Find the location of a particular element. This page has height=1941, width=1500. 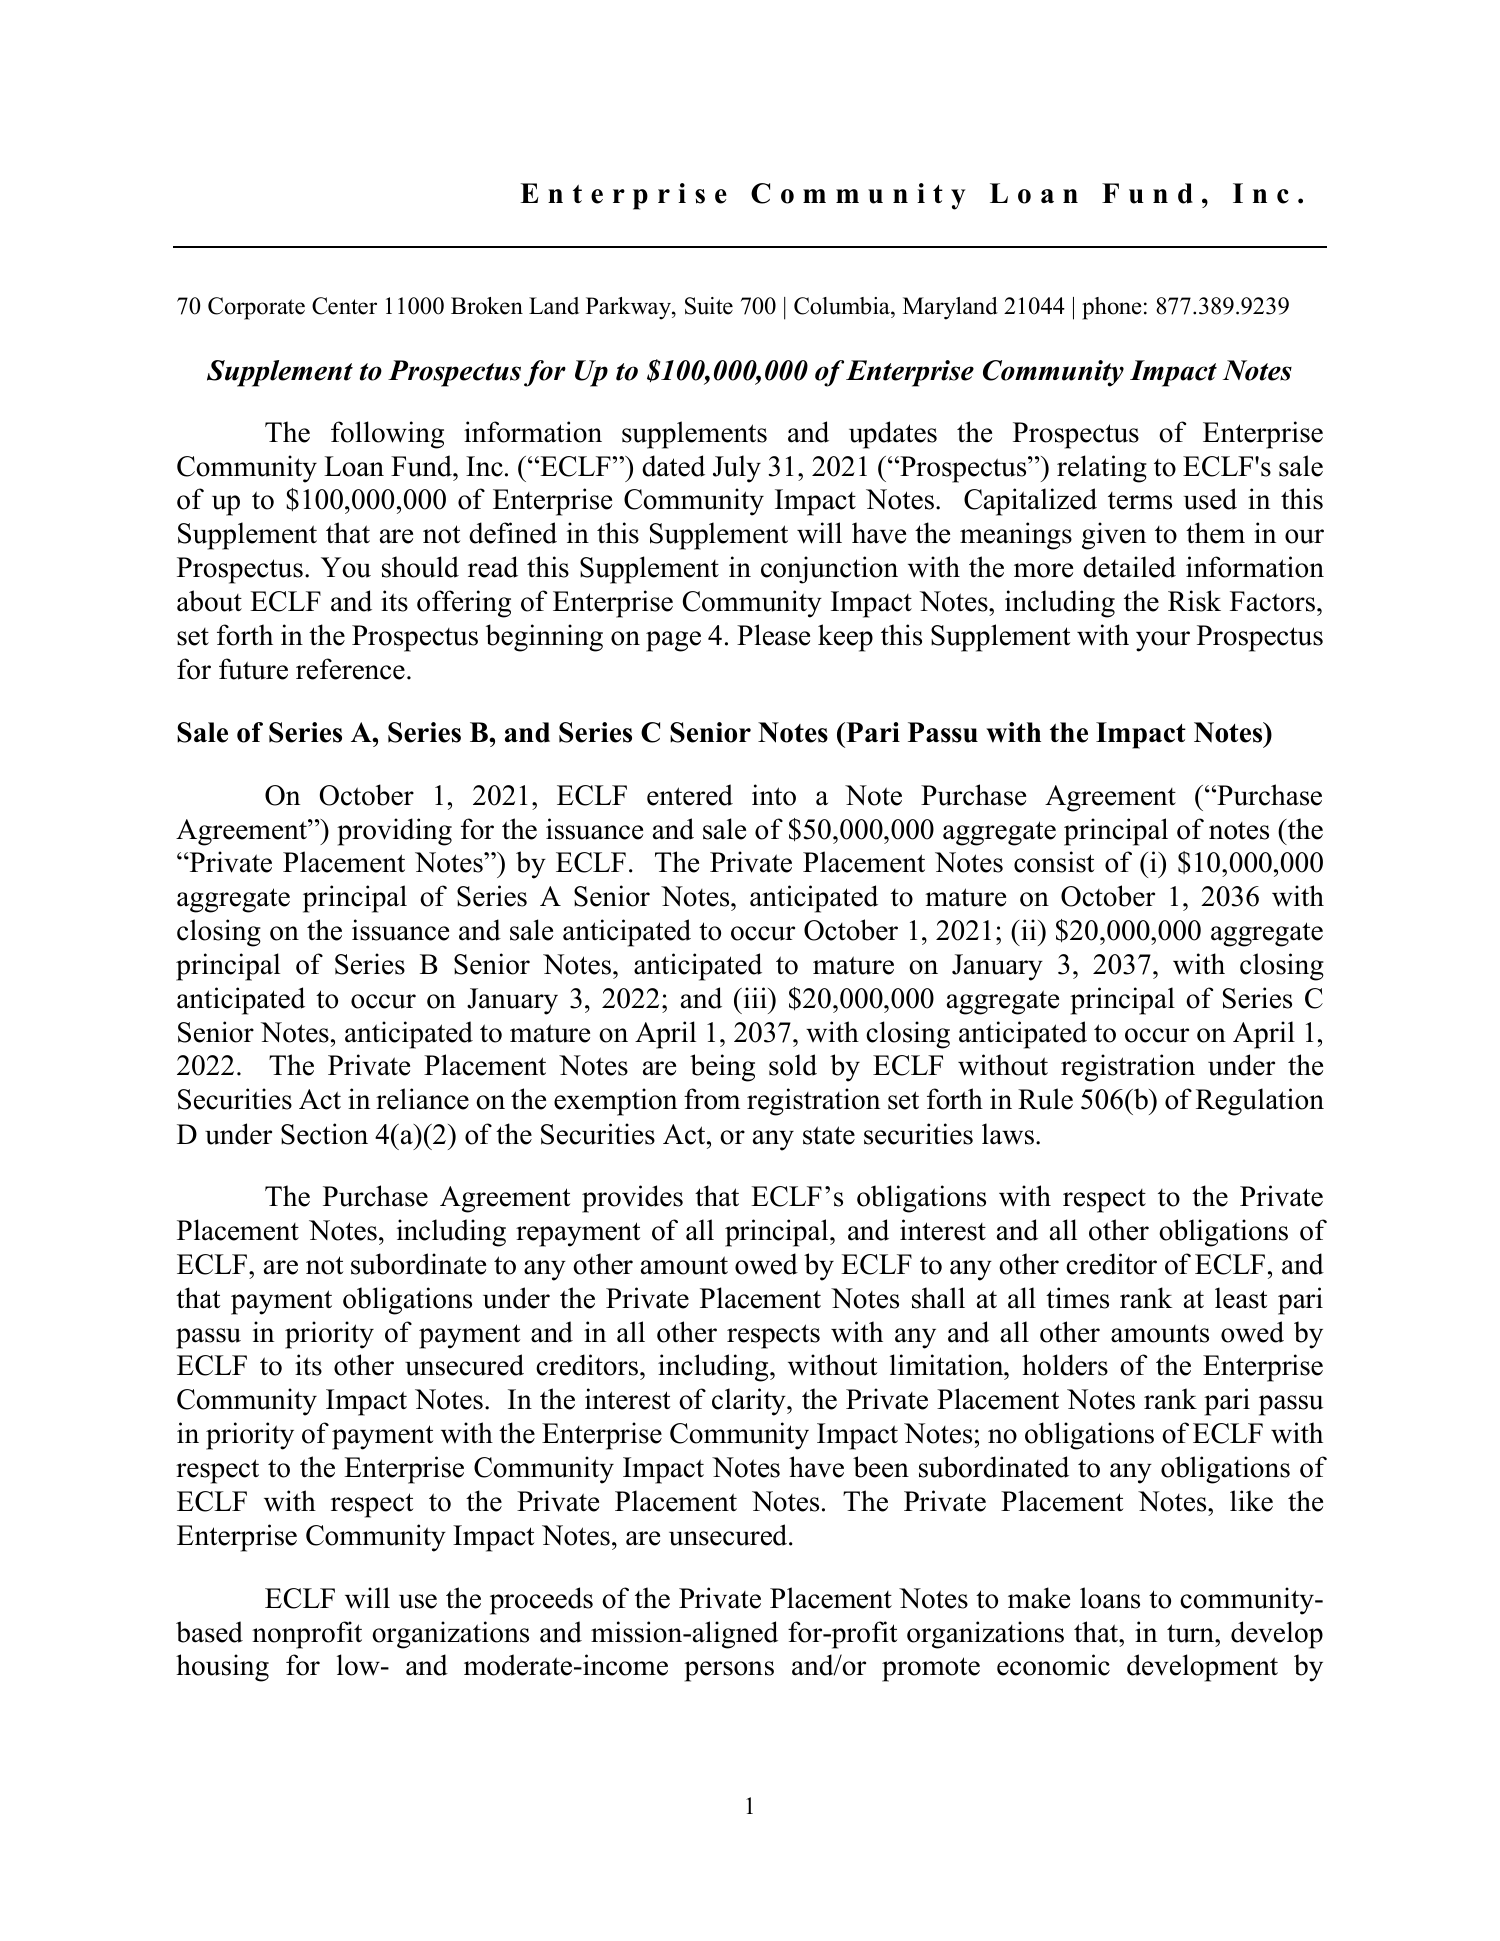

your is located at coordinates (1163, 641).
